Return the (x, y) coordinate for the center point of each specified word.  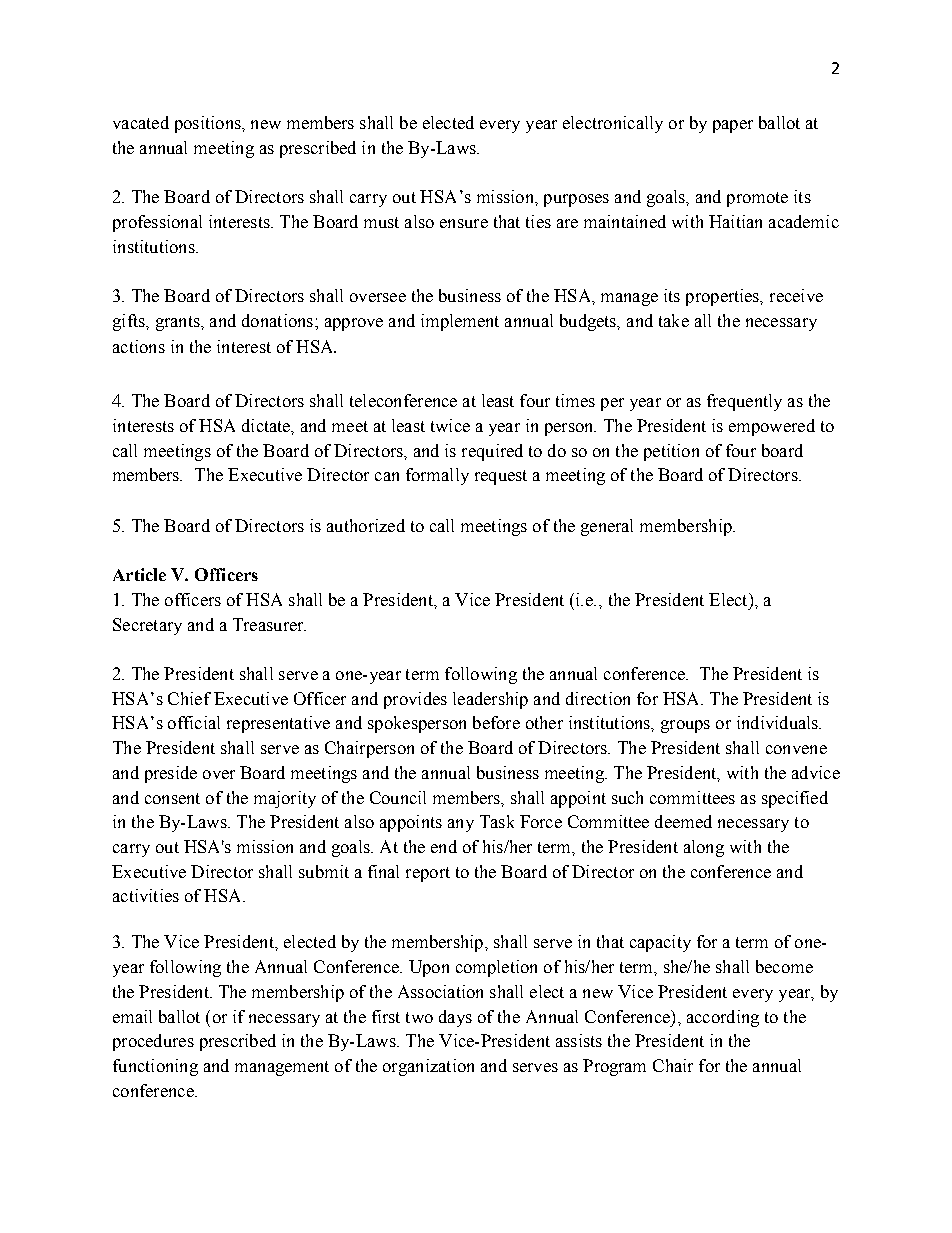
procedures (153, 1042)
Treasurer (269, 624)
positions (209, 124)
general (607, 527)
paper (733, 126)
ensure (464, 223)
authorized (366, 525)
